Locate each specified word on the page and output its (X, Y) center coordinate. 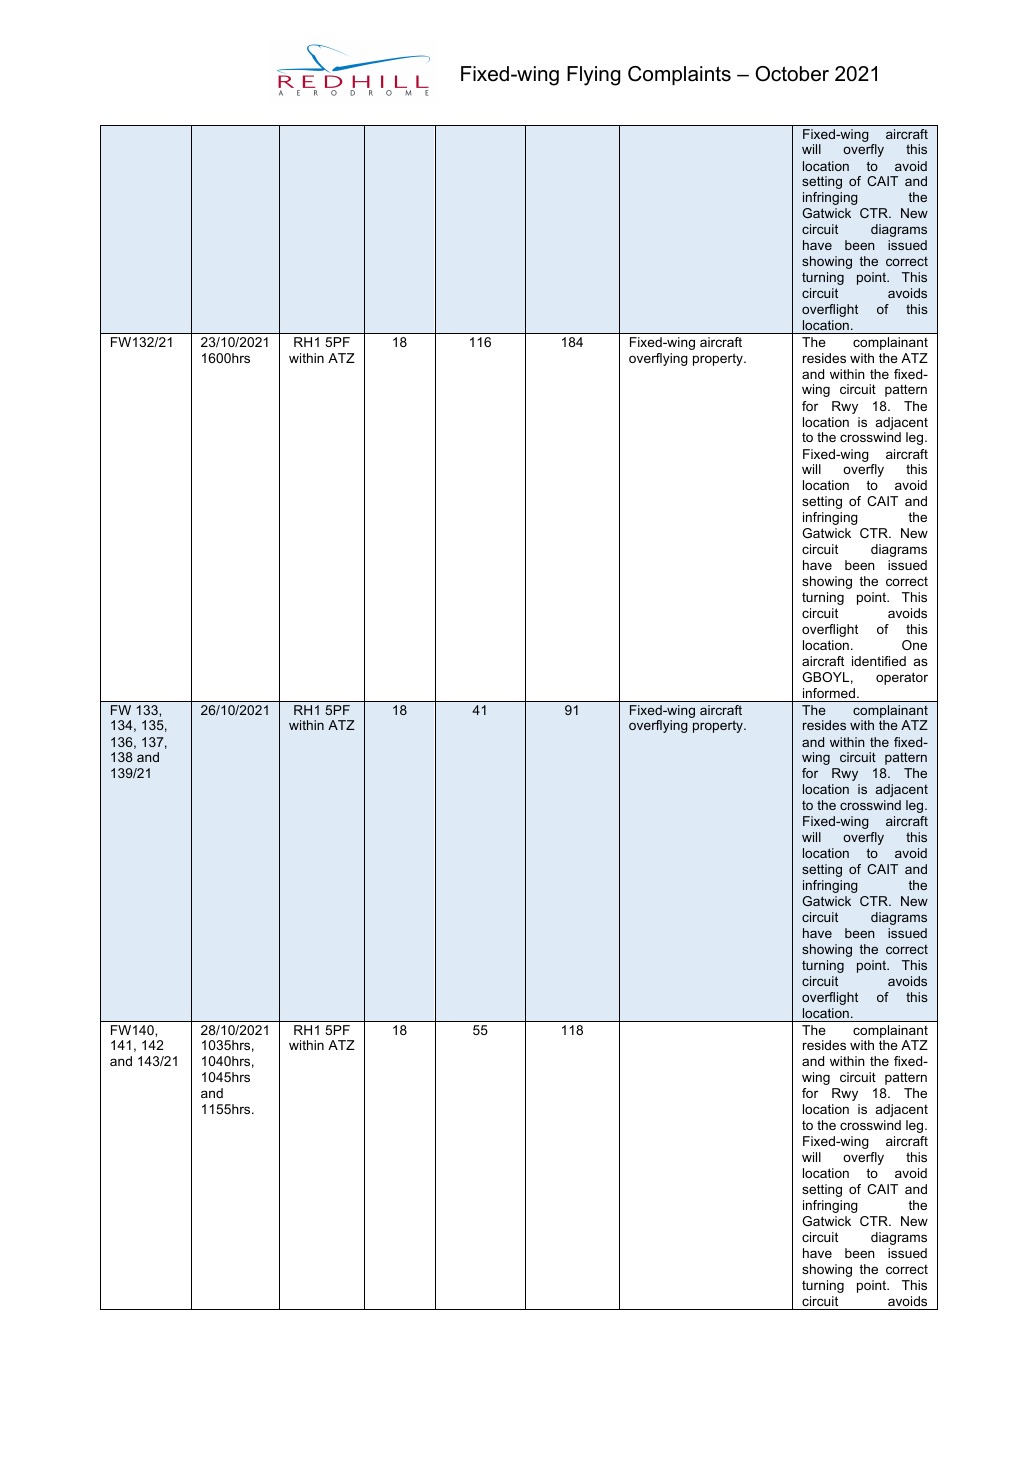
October (792, 74)
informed (830, 693)
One (914, 645)
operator (902, 678)
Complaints (679, 75)
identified (879, 661)
